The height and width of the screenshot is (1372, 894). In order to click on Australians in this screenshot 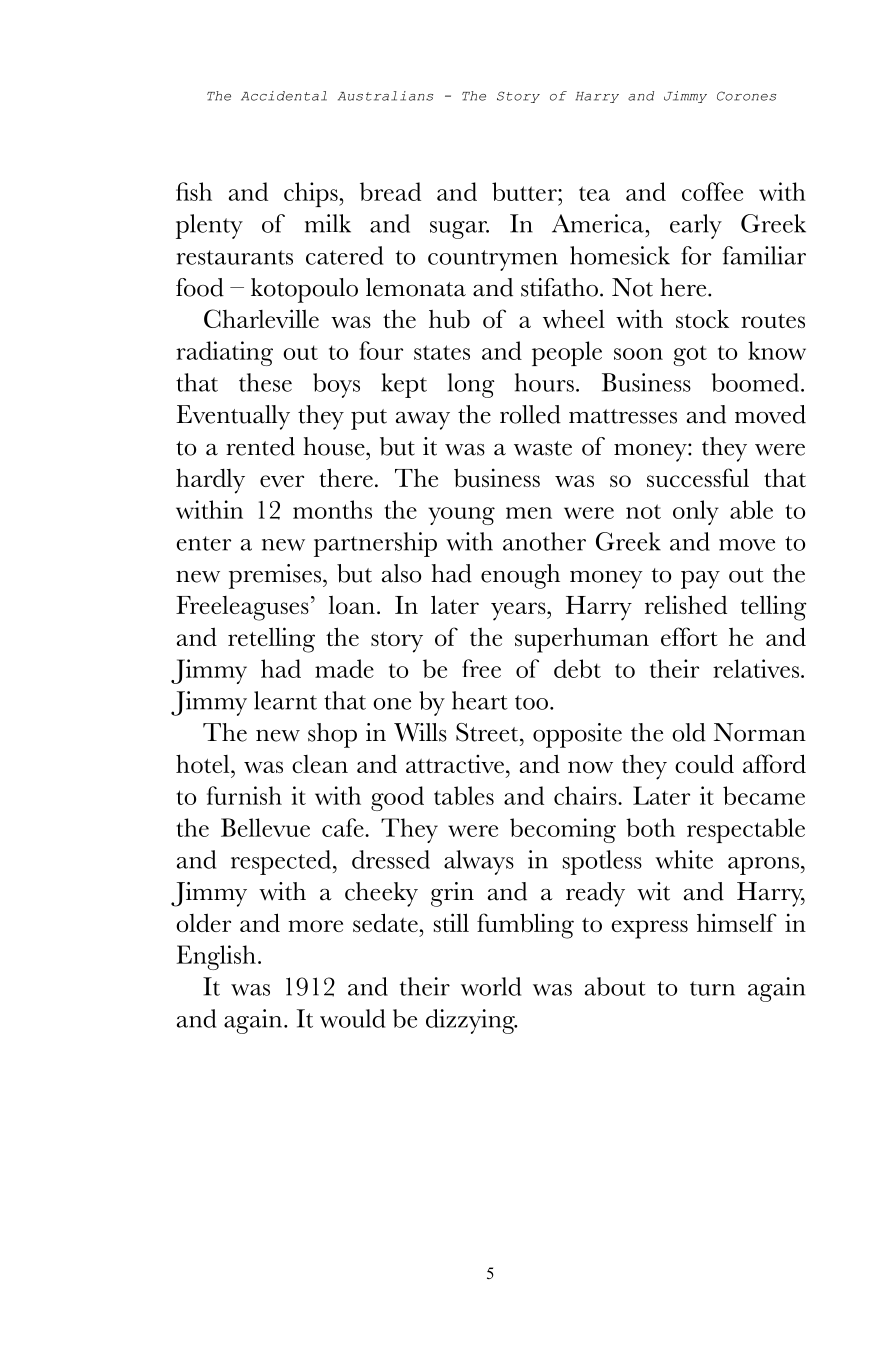, I will do `click(385, 96)`.
